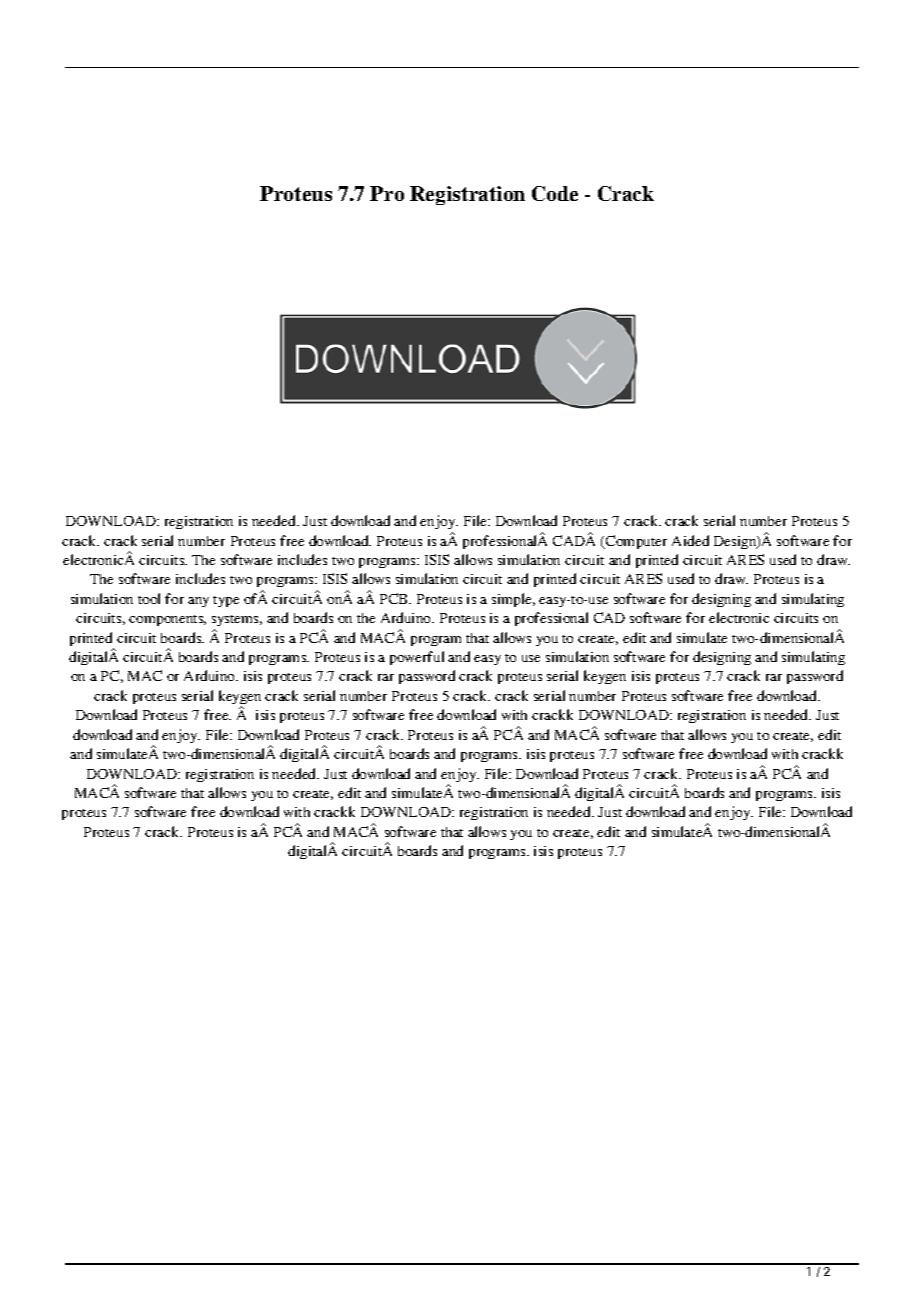  Describe the element at coordinates (149, 598) in the screenshot. I see `tool` at that location.
